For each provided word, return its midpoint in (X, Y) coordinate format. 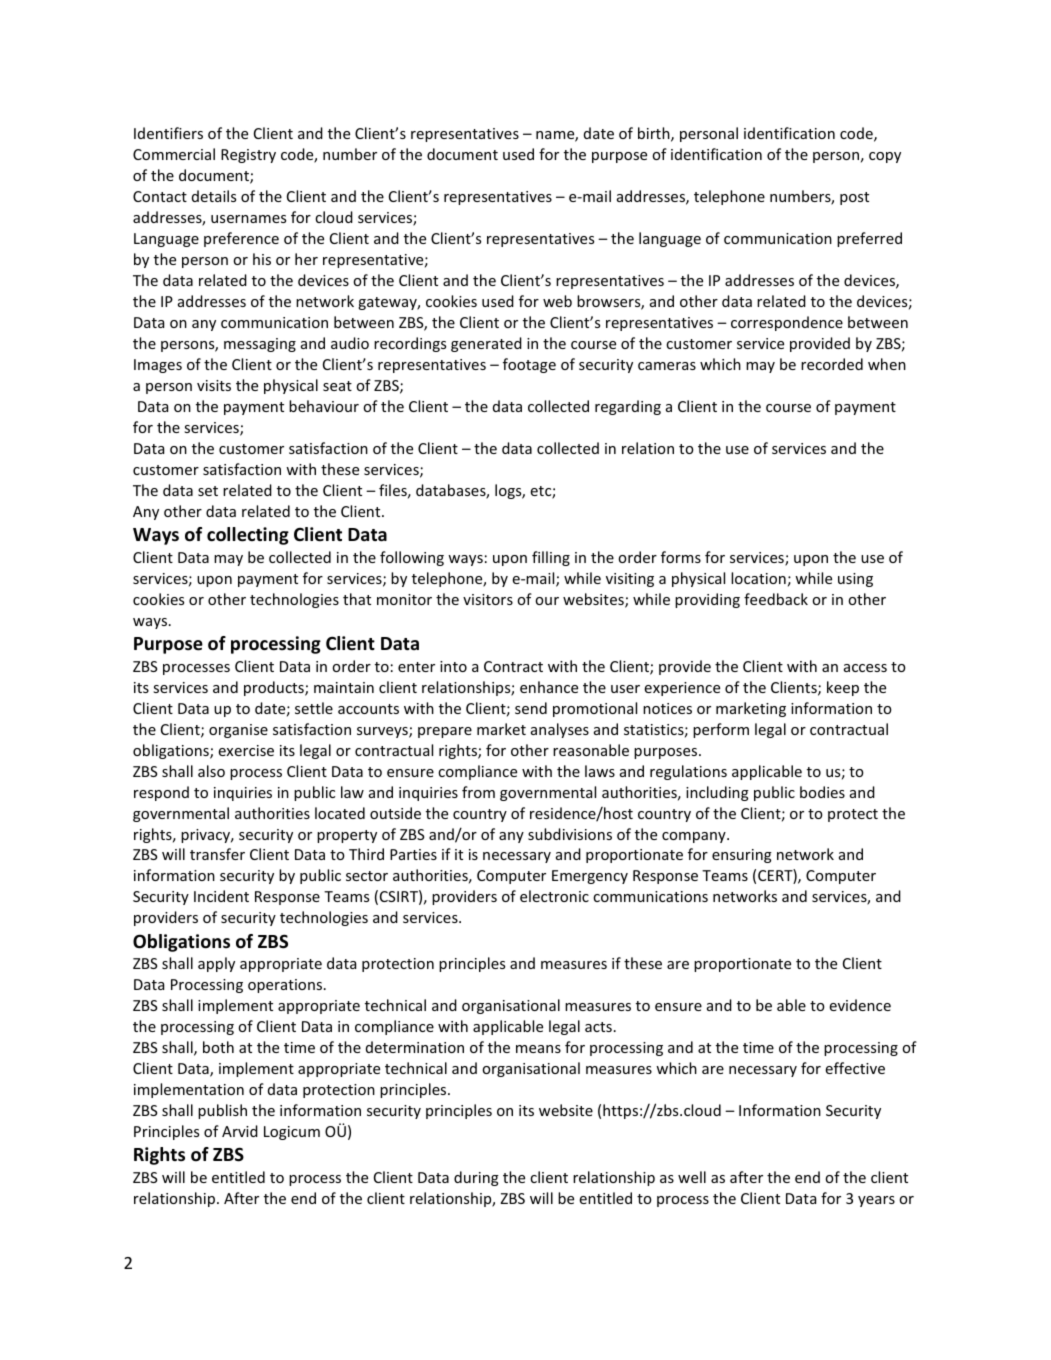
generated (486, 344)
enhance (549, 687)
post (854, 198)
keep (843, 688)
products (275, 688)
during (476, 1178)
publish (222, 1111)
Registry (248, 156)
